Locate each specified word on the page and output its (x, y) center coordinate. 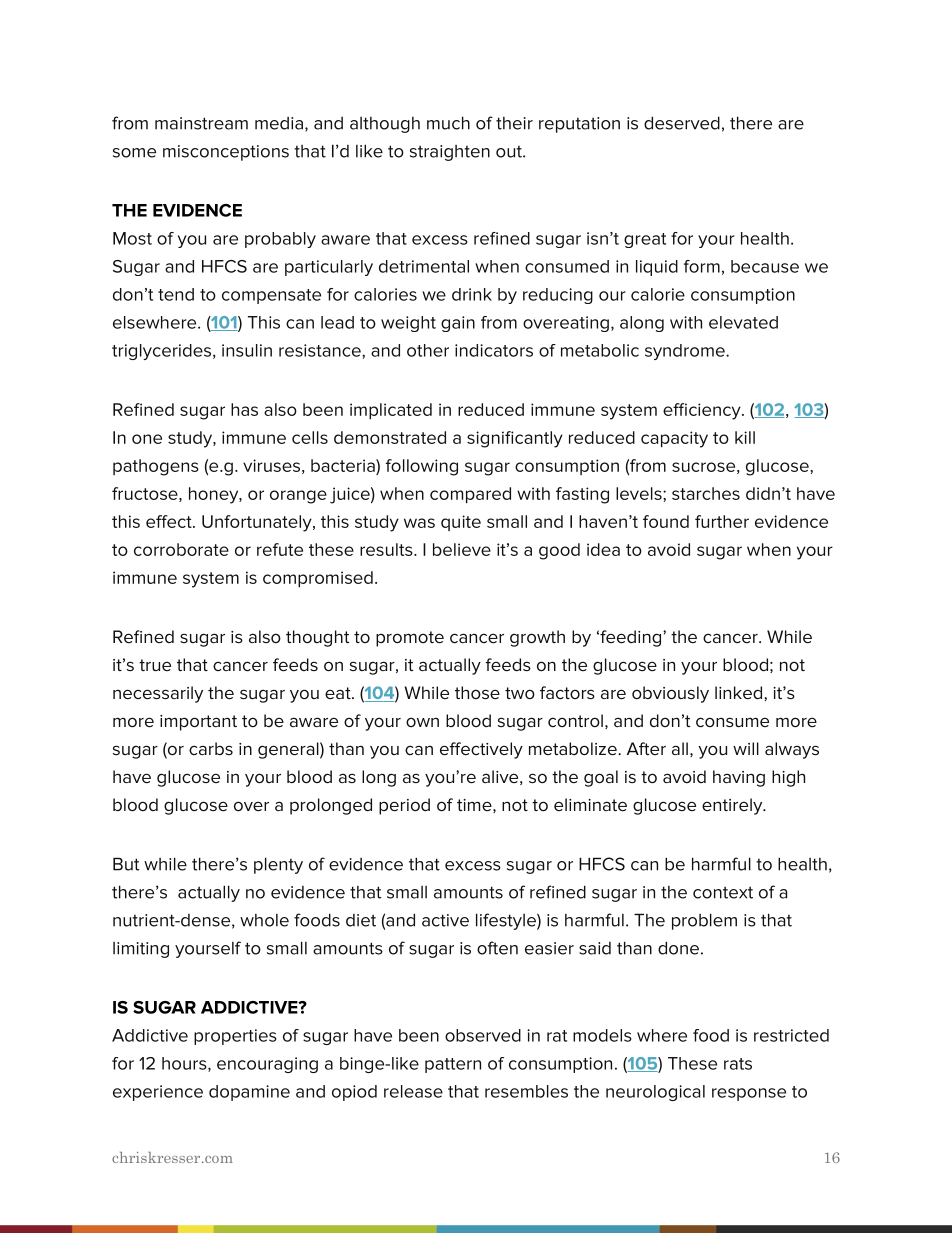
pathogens (156, 467)
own (422, 722)
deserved (682, 123)
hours (185, 1064)
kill (745, 437)
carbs (211, 748)
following (422, 467)
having (739, 778)
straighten (450, 153)
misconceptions (226, 153)
